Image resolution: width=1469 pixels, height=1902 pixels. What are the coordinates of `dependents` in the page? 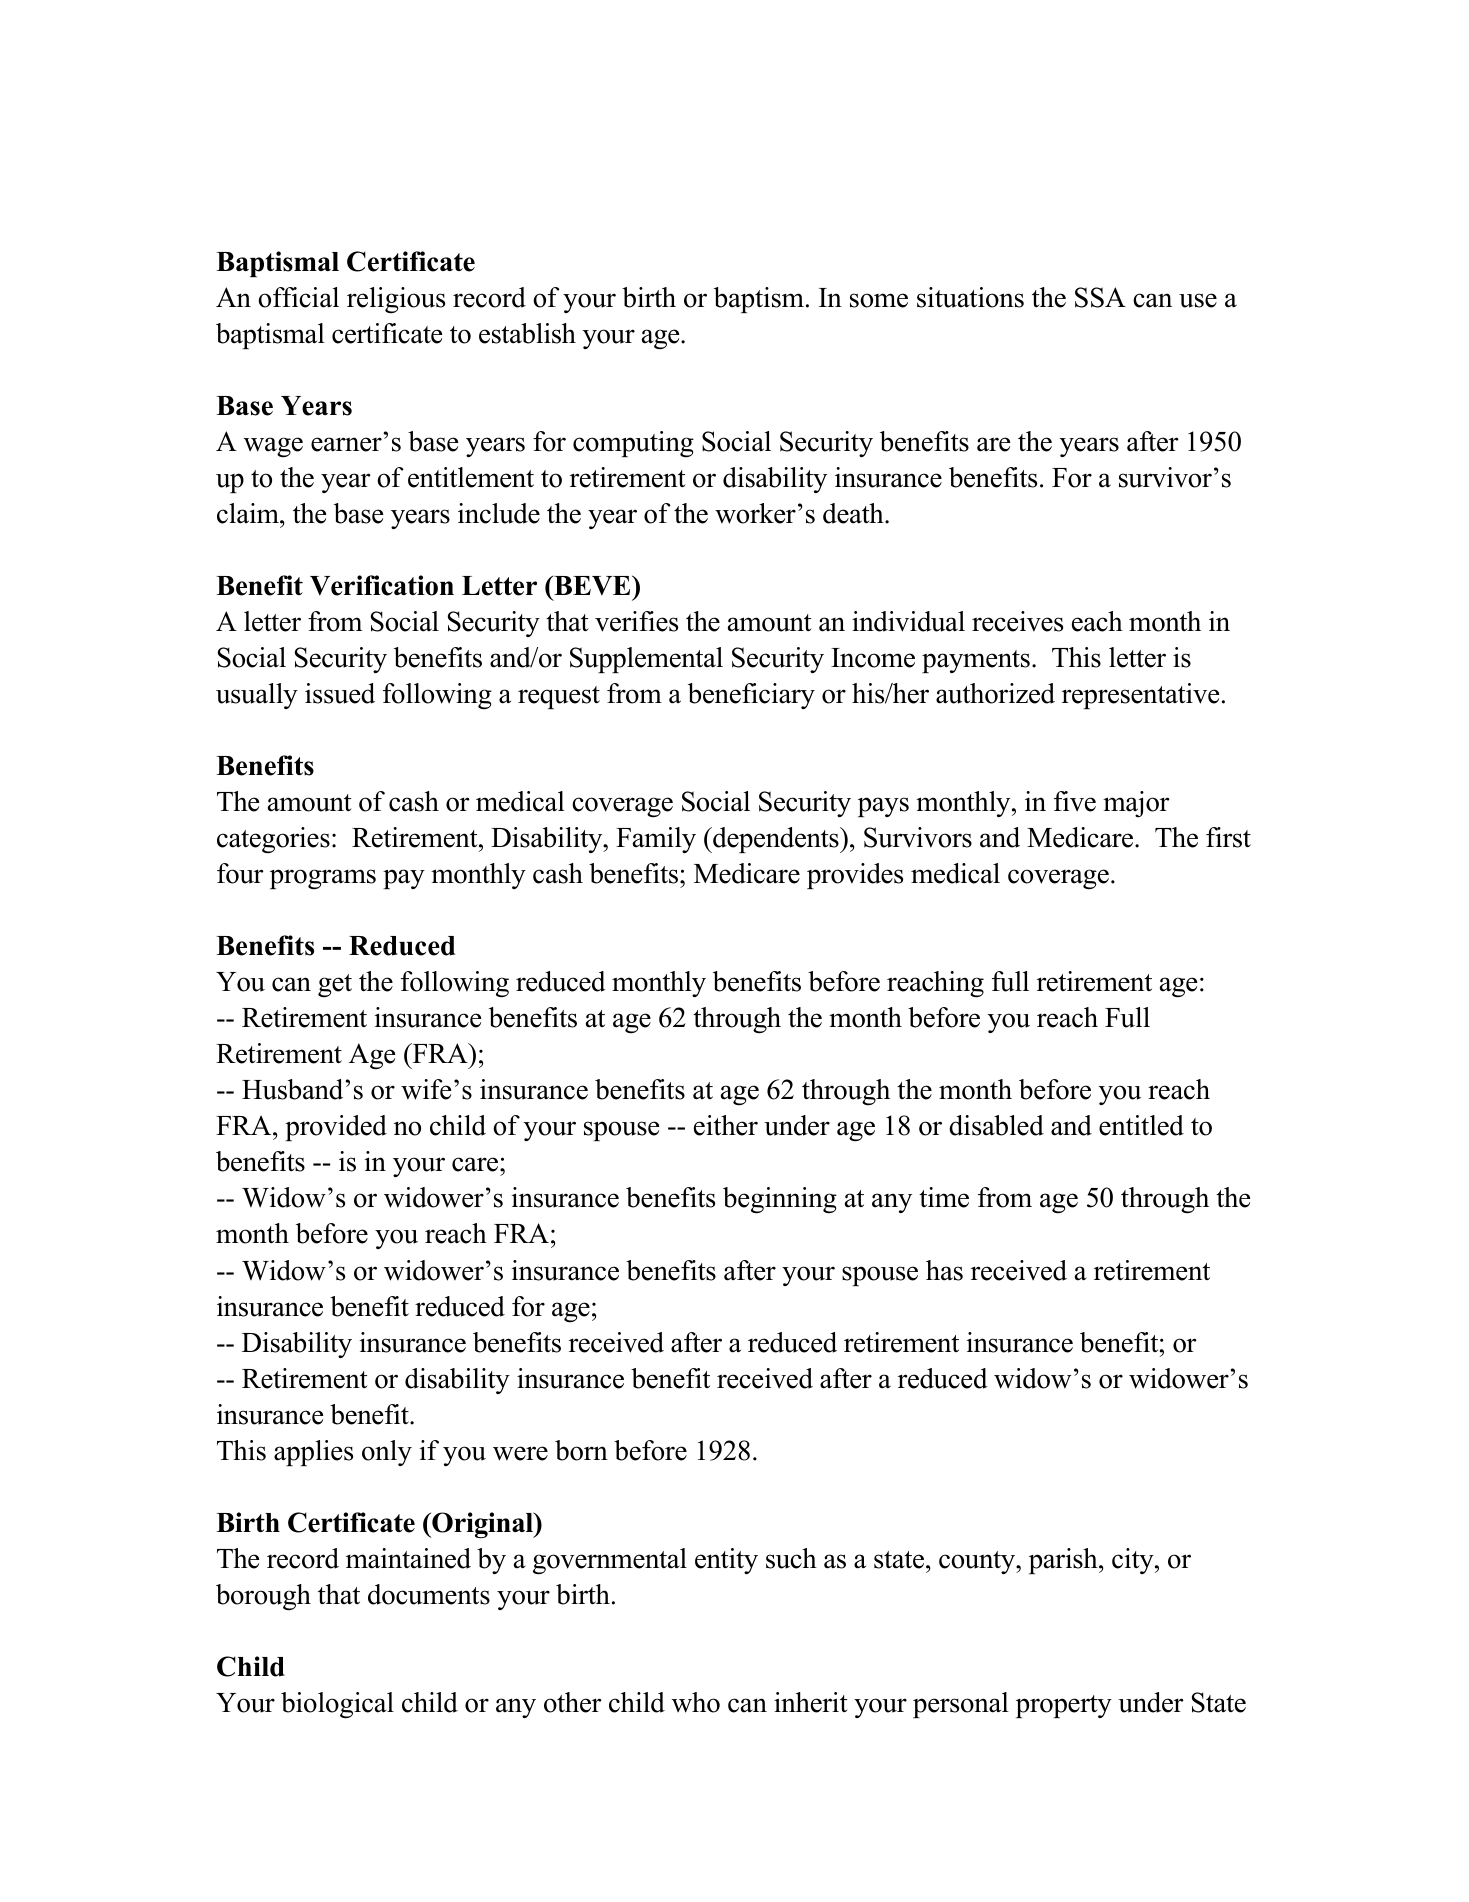 It's located at (776, 840).
